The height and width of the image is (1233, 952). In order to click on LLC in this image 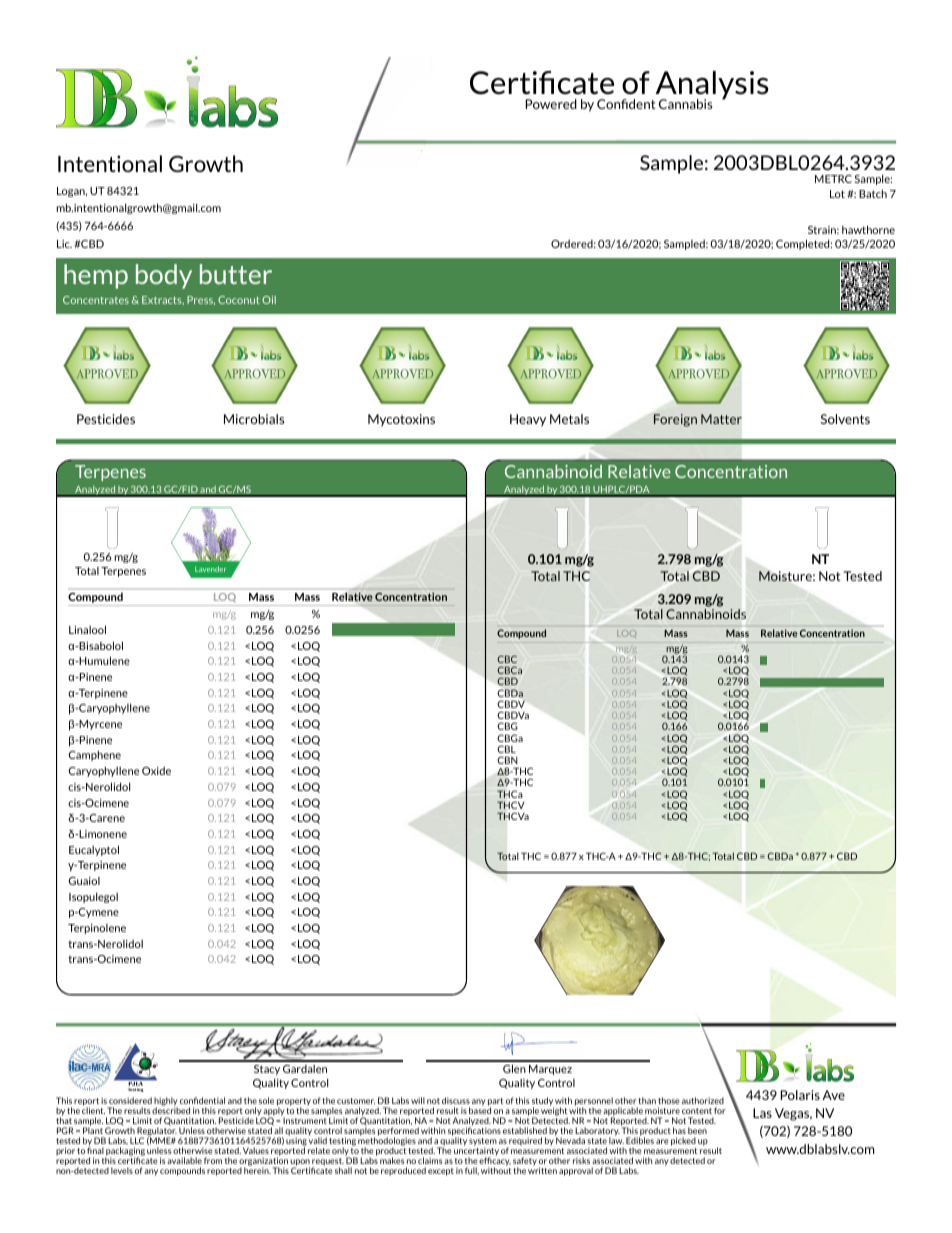, I will do `click(137, 1140)`.
